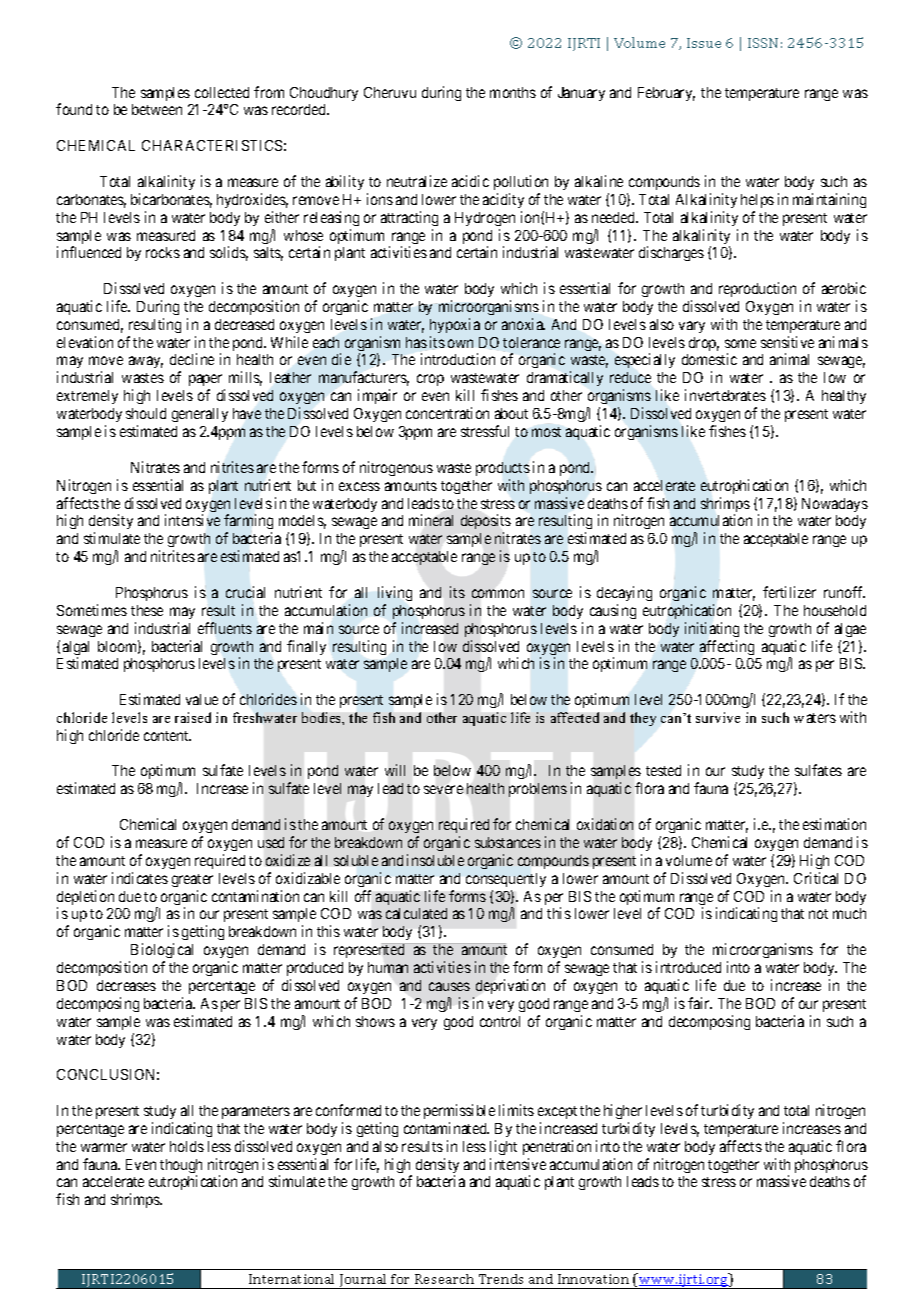 The height and width of the screenshot is (1308, 924). What do you see at coordinates (557, 1147) in the screenshot?
I see `penetration` at bounding box center [557, 1147].
